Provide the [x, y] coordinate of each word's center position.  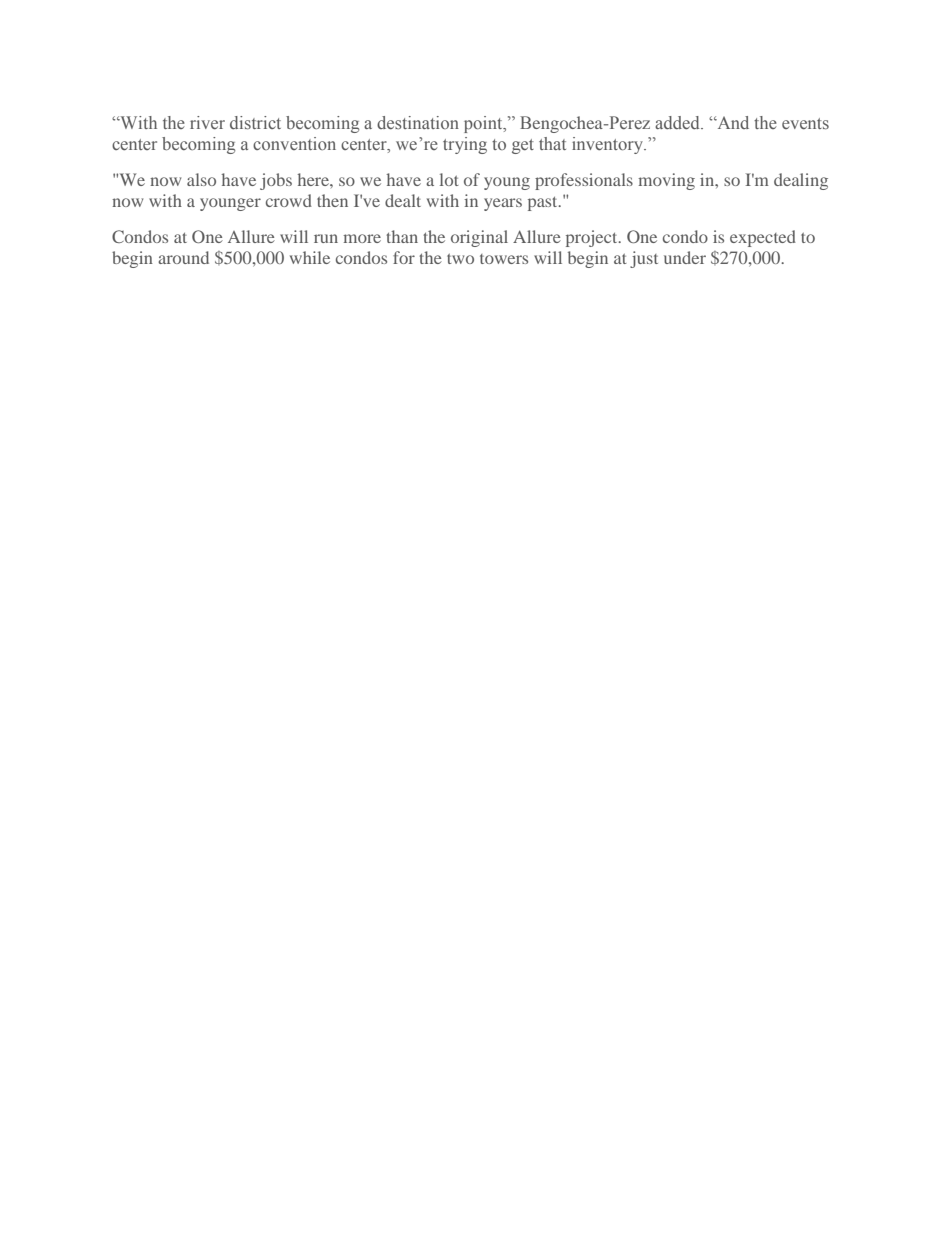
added [678, 122]
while [310, 257]
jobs [276, 181]
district [255, 123]
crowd [289, 200]
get [523, 146]
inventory [609, 145]
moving [666, 181]
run [326, 238]
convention [294, 143]
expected [763, 238]
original [479, 238]
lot [449, 179]
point [484, 124]
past [544, 204]
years [503, 204]
